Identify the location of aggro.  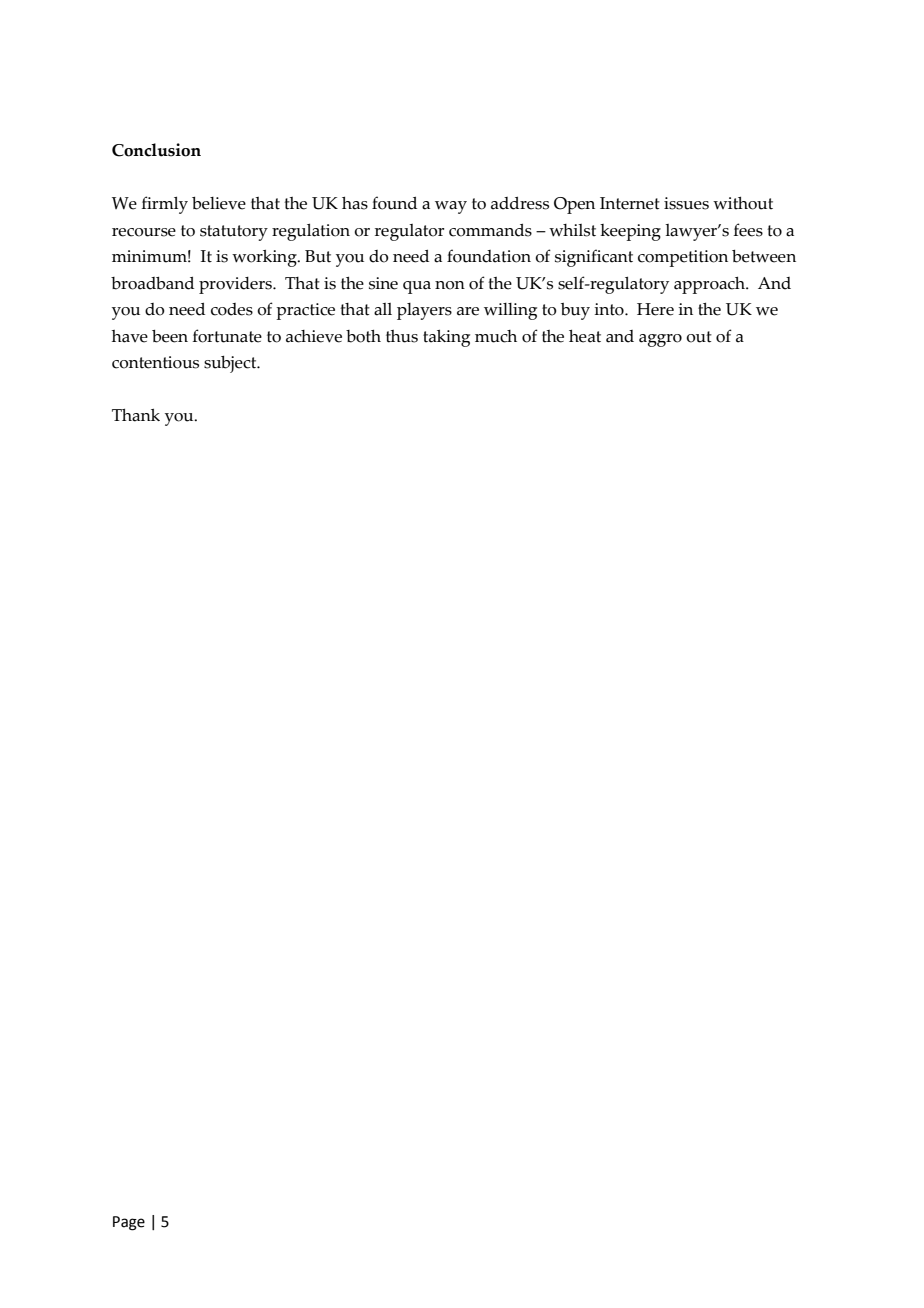
(660, 340).
